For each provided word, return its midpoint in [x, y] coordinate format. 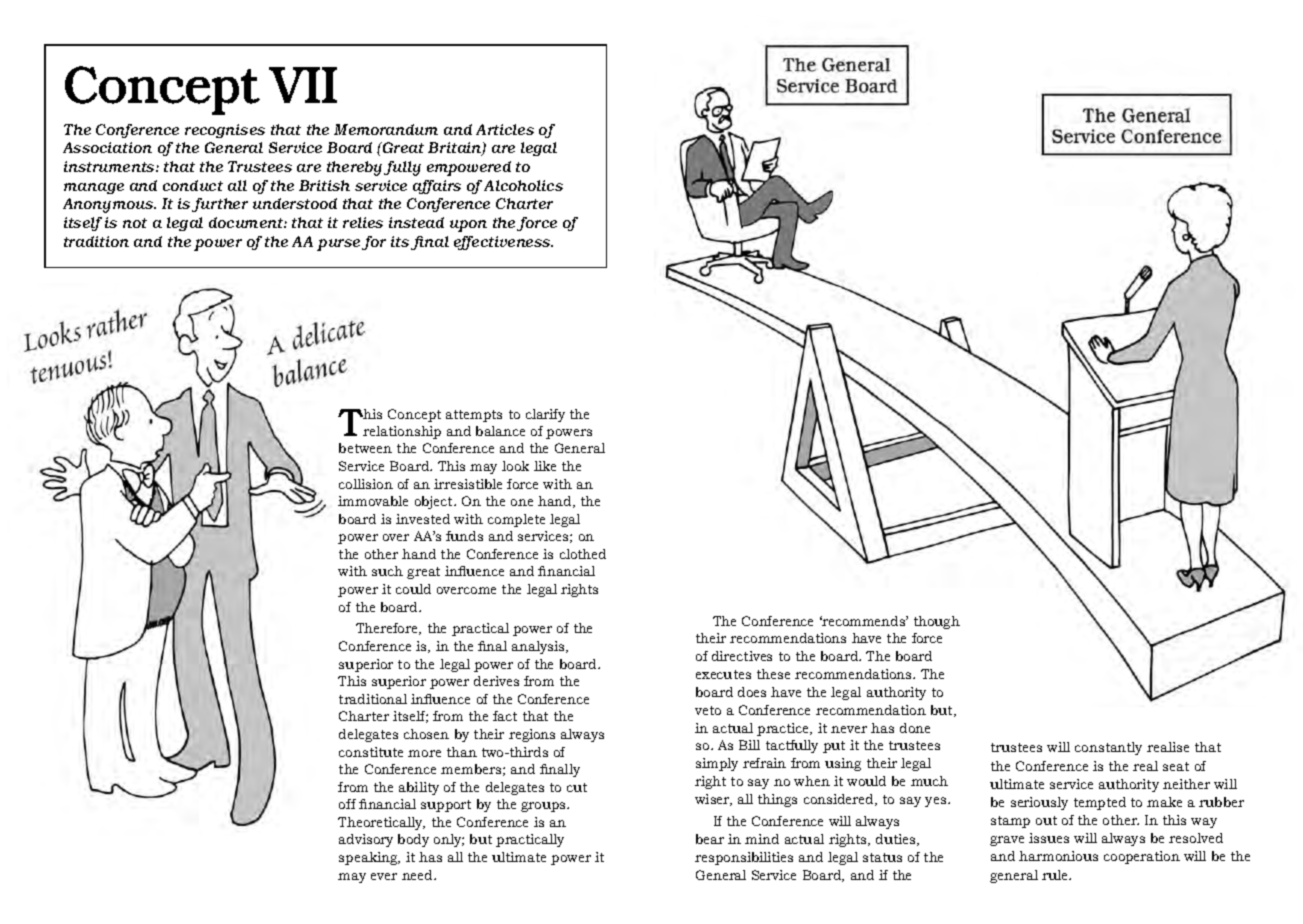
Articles [505, 129]
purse [338, 245]
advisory [366, 840]
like [545, 466]
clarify [545, 415]
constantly [1108, 748]
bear [710, 839]
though [937, 622]
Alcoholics [523, 185]
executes [723, 674]
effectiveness [503, 243]
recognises [225, 131]
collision [366, 484]
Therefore [388, 629]
